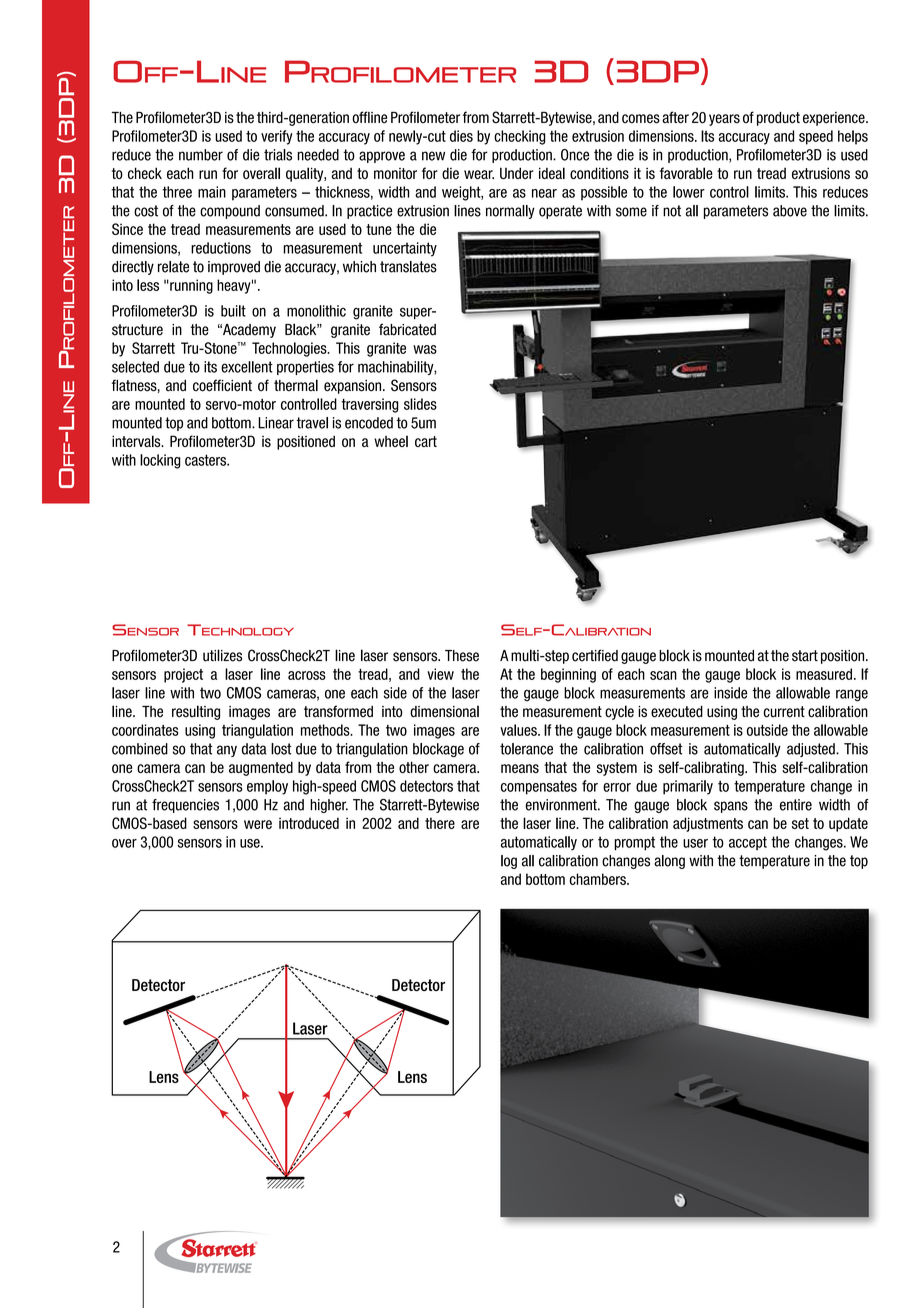 The height and width of the page is (1308, 924). What do you see at coordinates (724, 120) in the page?
I see `years` at bounding box center [724, 120].
